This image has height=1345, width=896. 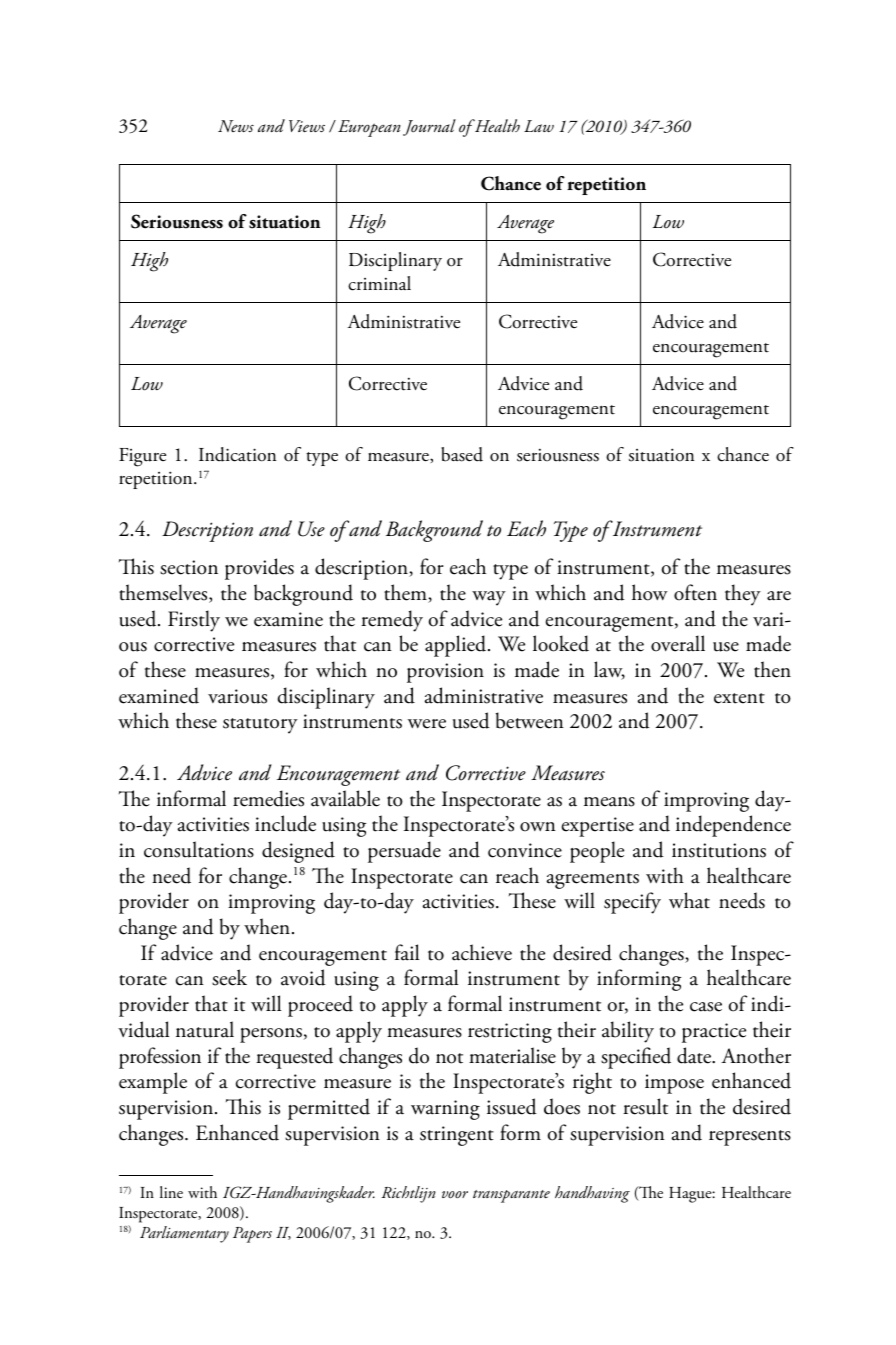 What do you see at coordinates (719, 850) in the image?
I see `institutions` at bounding box center [719, 850].
